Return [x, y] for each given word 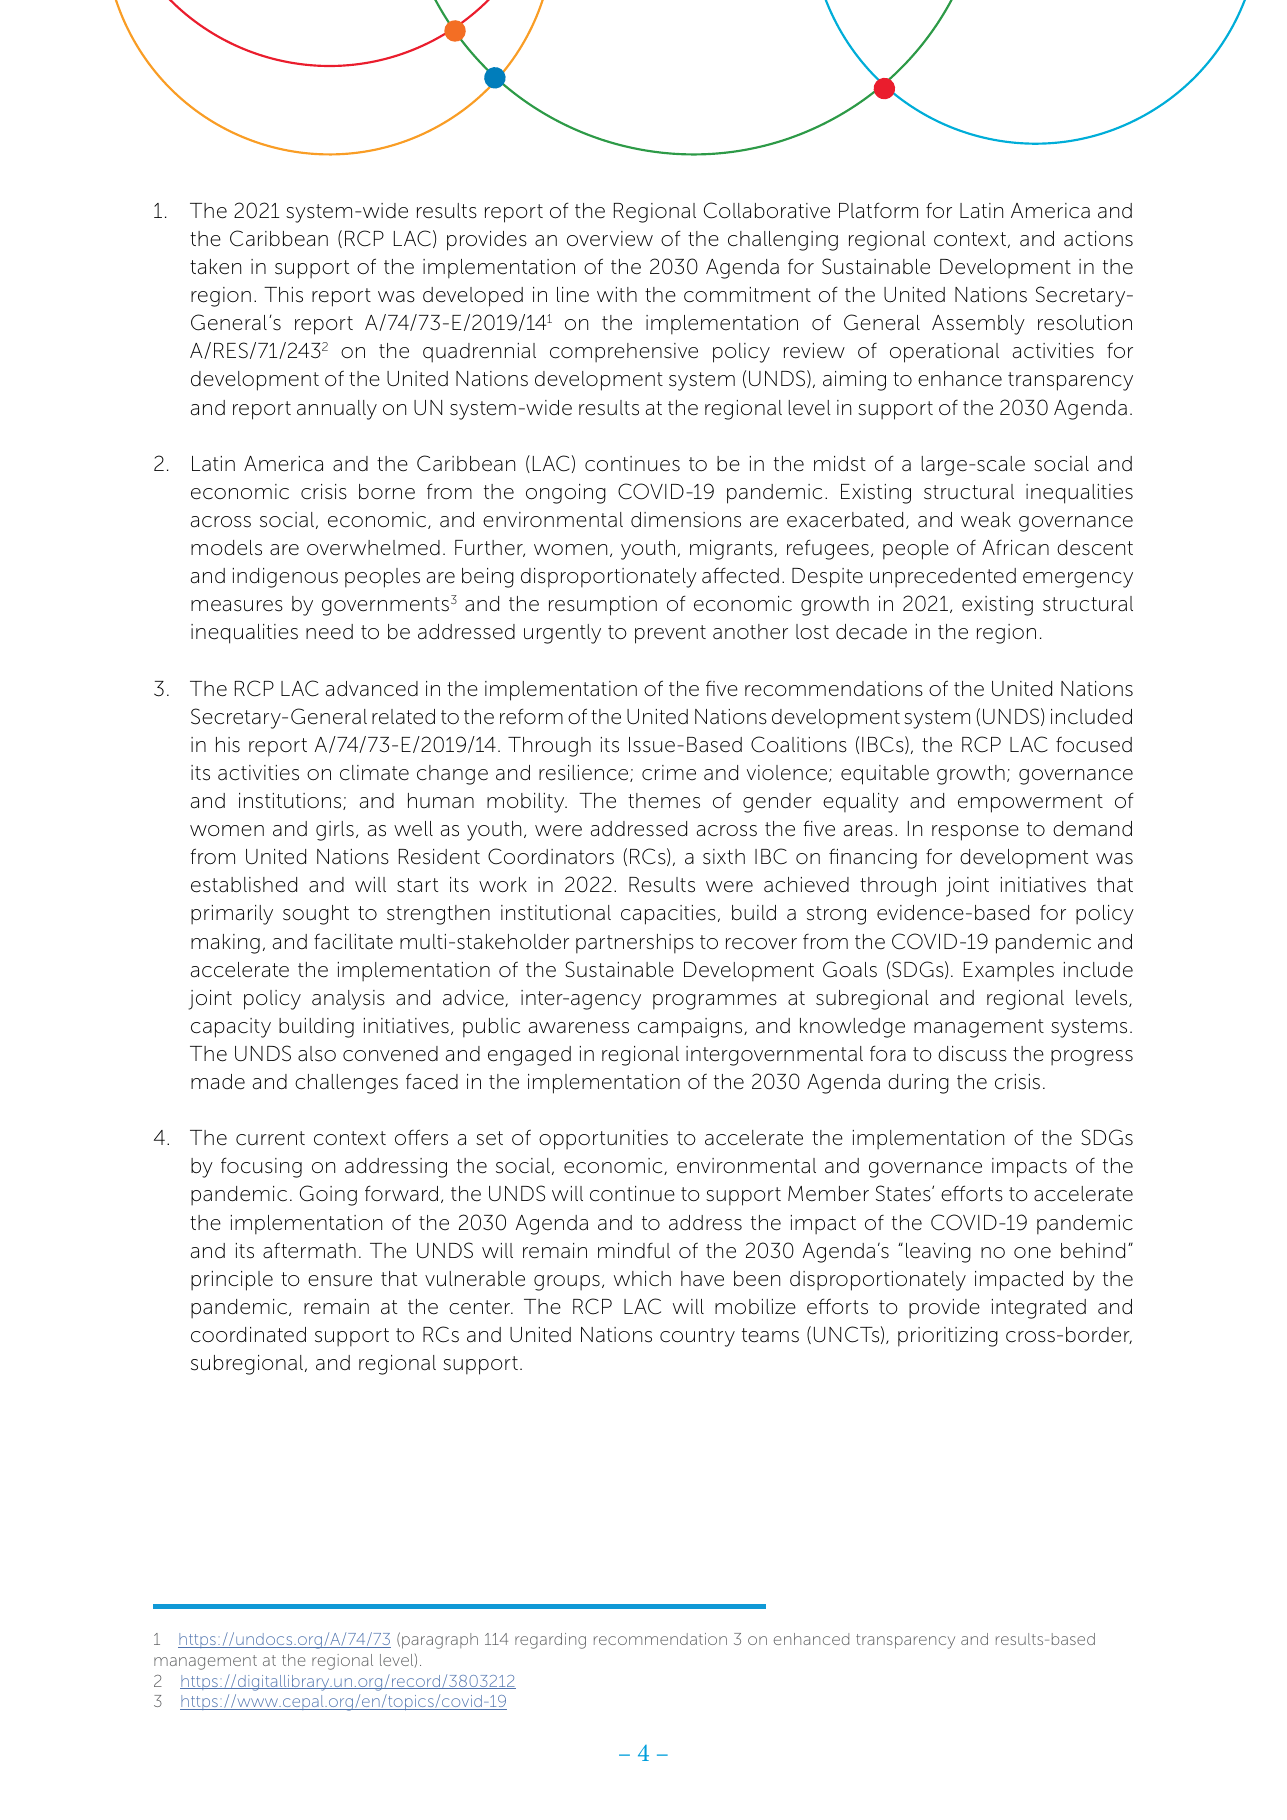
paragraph [440, 1641]
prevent [670, 634]
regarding [550, 1641]
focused [1094, 744]
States [904, 1193]
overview [610, 239]
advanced [372, 689]
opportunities [603, 1140]
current [270, 1138]
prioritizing [948, 1337]
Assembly [978, 325]
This [283, 295]
